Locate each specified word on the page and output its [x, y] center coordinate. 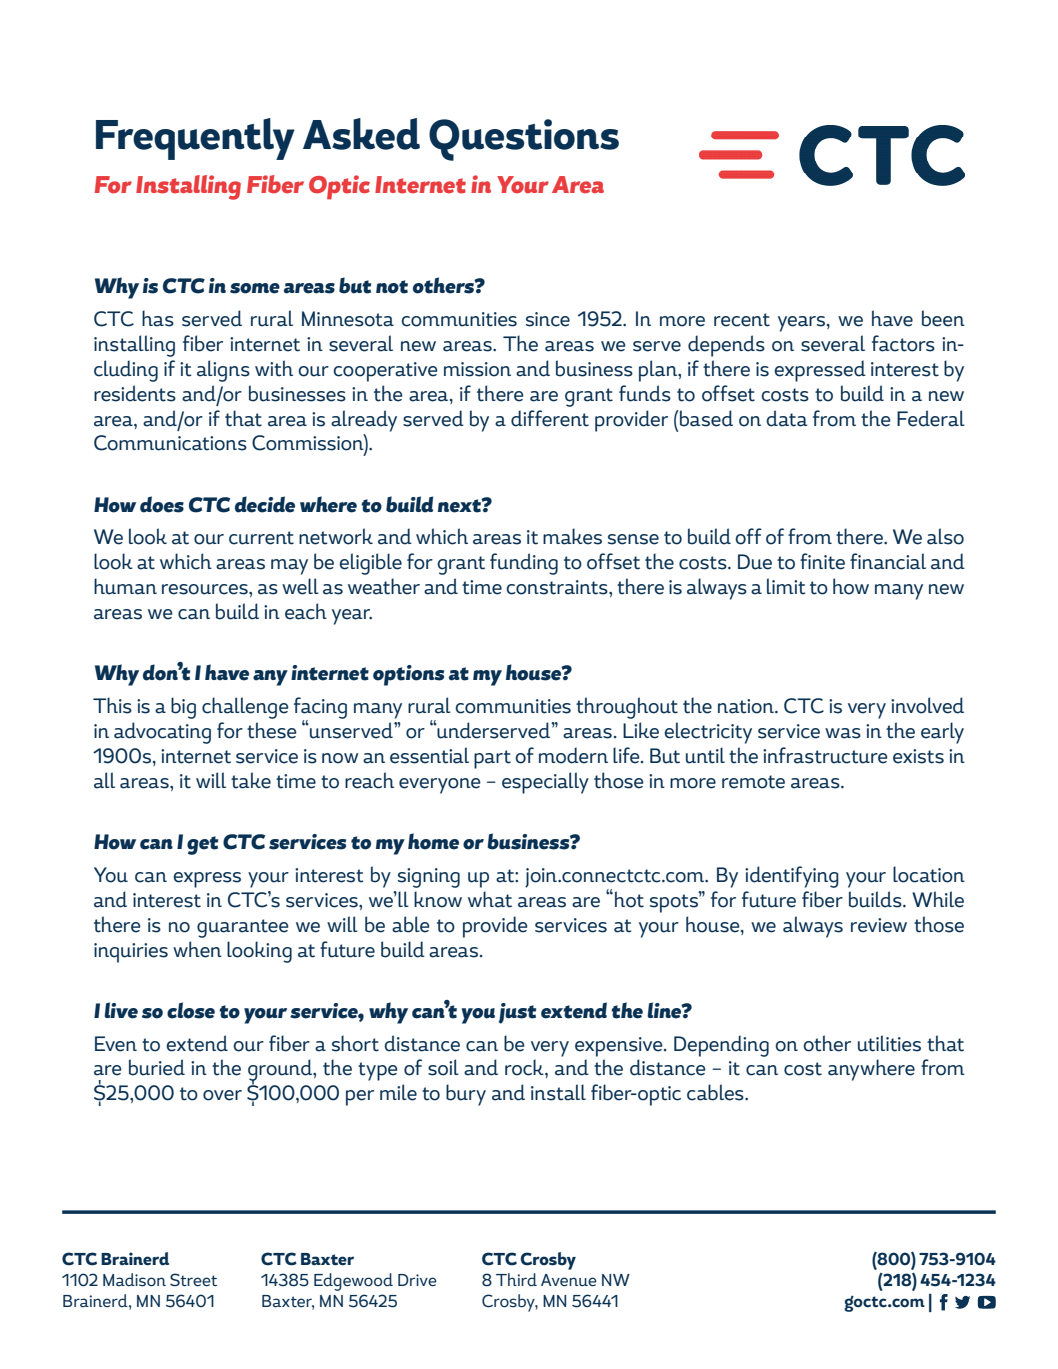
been [943, 318]
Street [193, 1280]
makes [572, 536]
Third [516, 1279]
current [261, 538]
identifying [792, 877]
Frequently [195, 139]
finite [822, 561]
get [202, 845]
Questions [524, 140]
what [490, 899]
